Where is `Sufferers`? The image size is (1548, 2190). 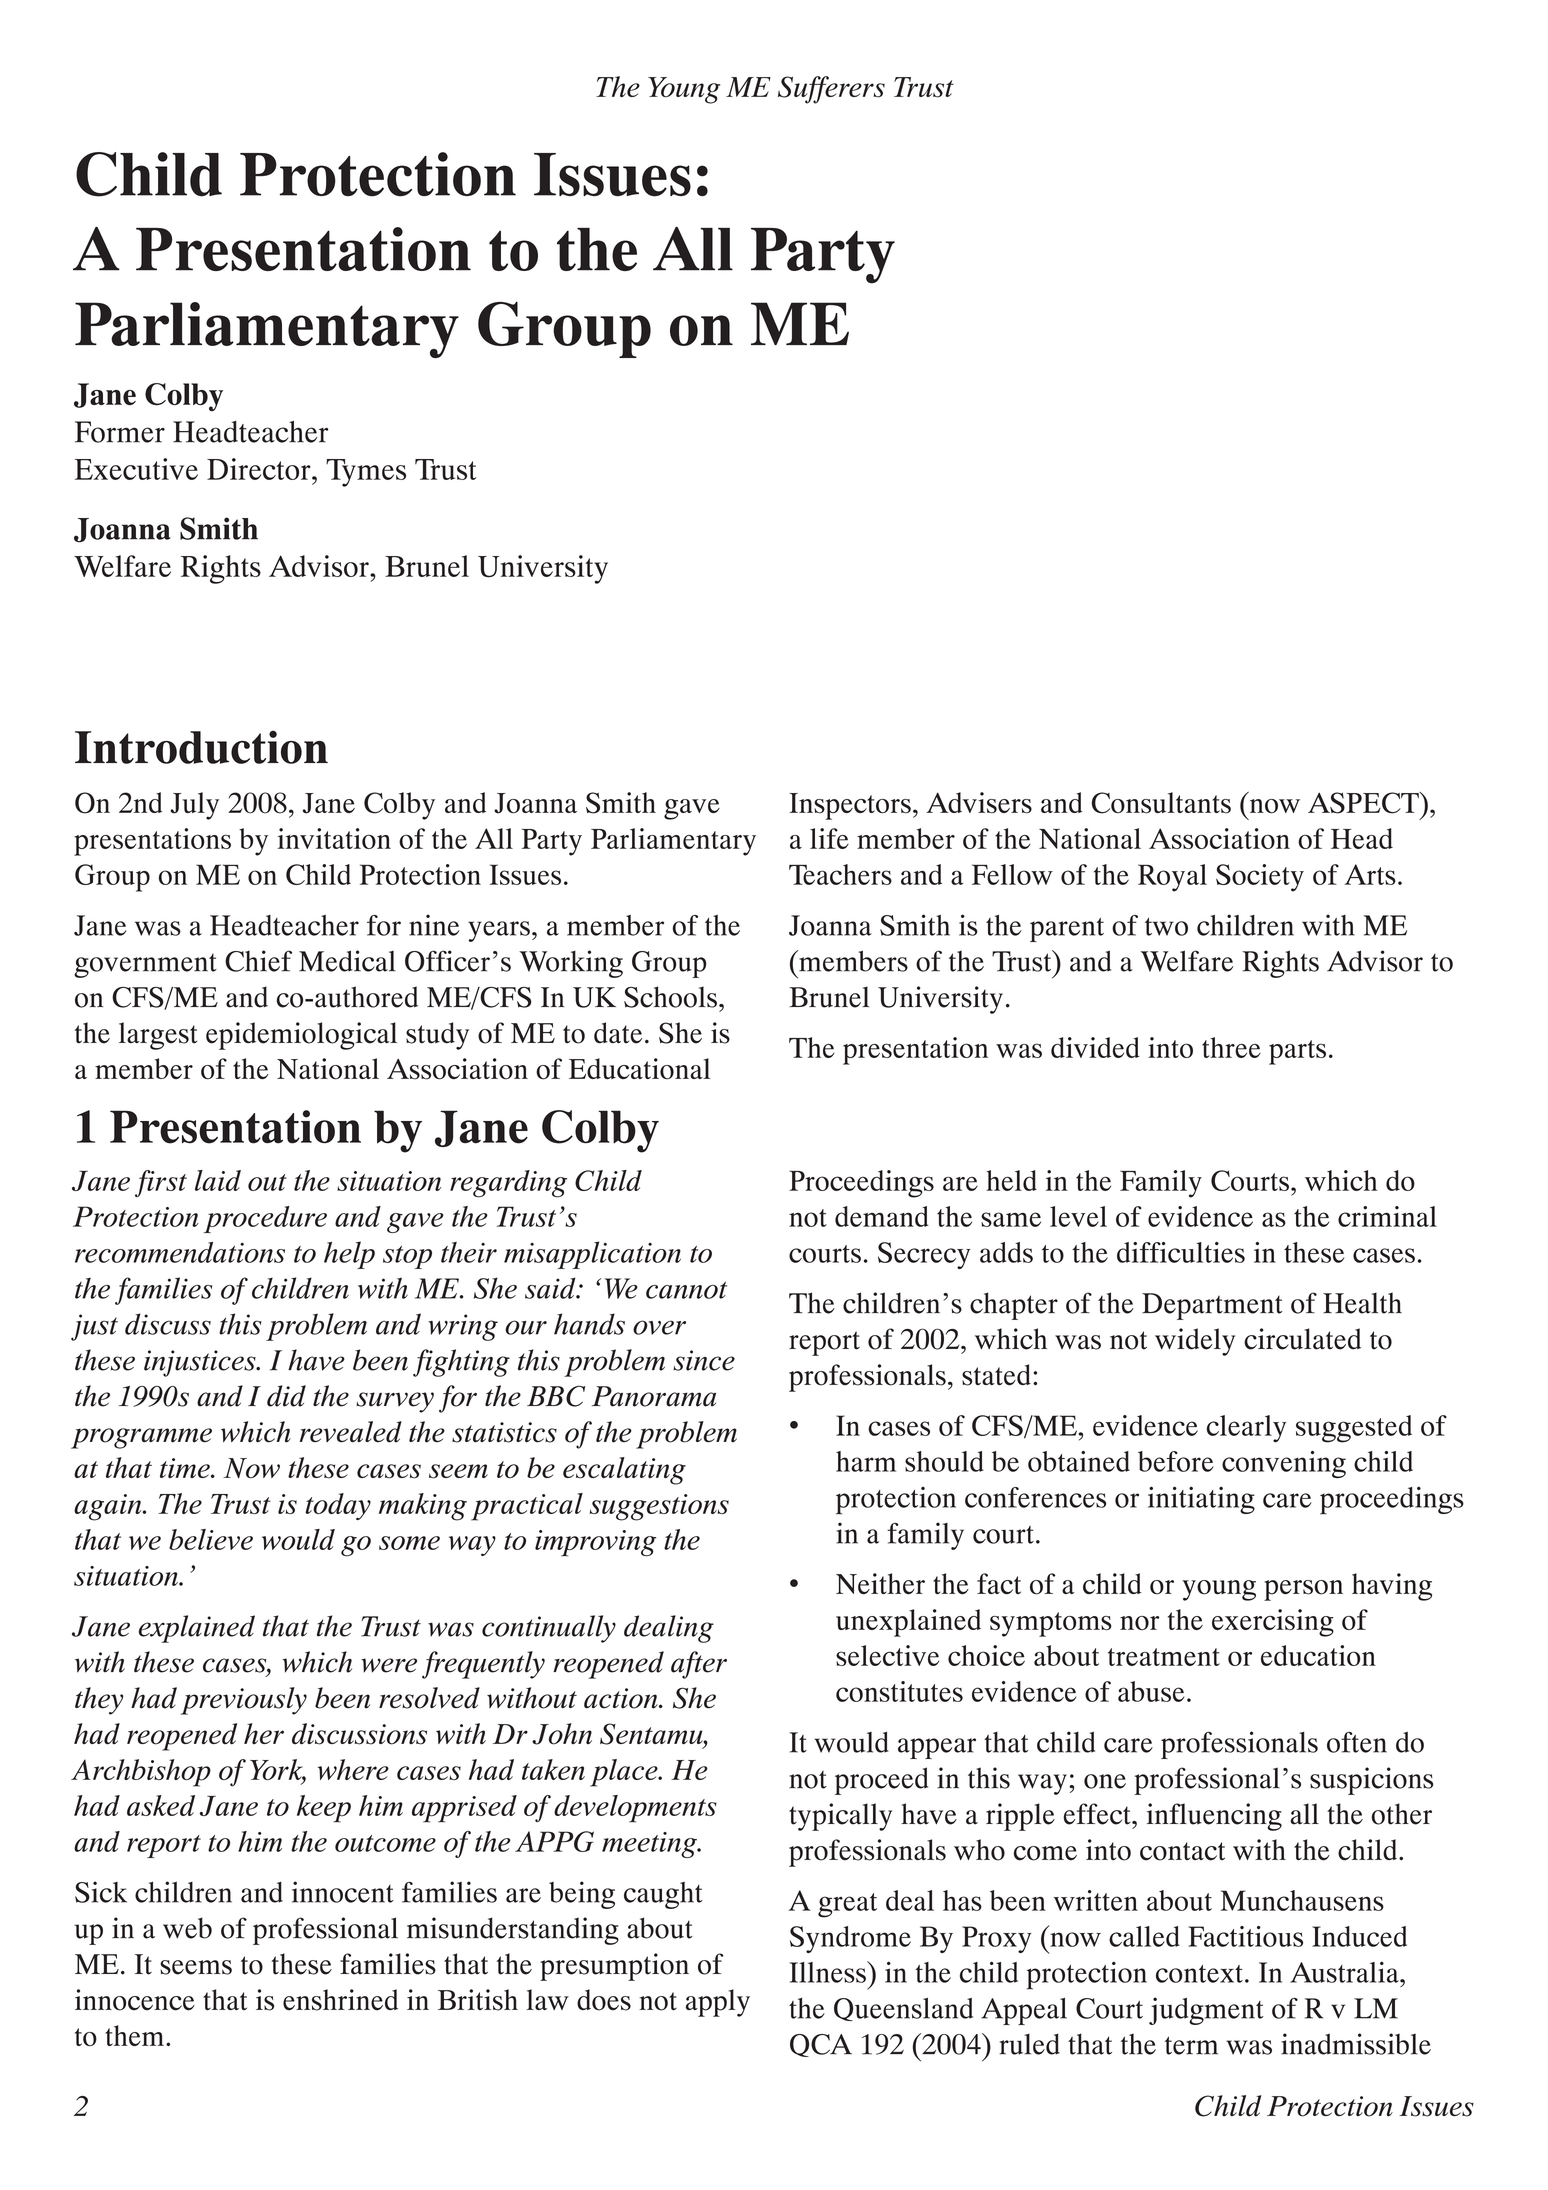
Sufferers is located at coordinates (831, 90).
